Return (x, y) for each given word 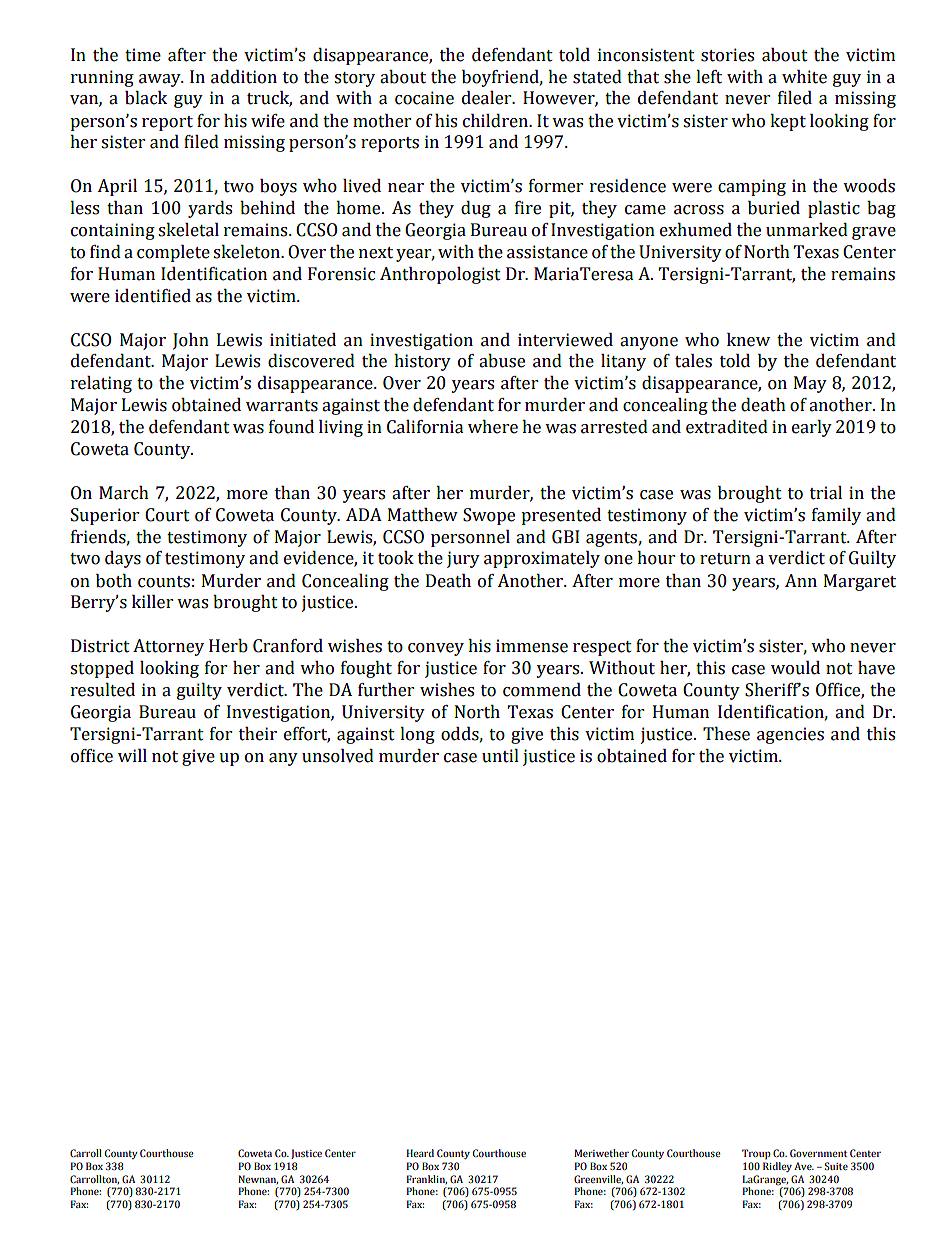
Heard (420, 1153)
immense (532, 646)
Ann (801, 580)
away (161, 80)
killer (152, 602)
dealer (488, 98)
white (804, 77)
